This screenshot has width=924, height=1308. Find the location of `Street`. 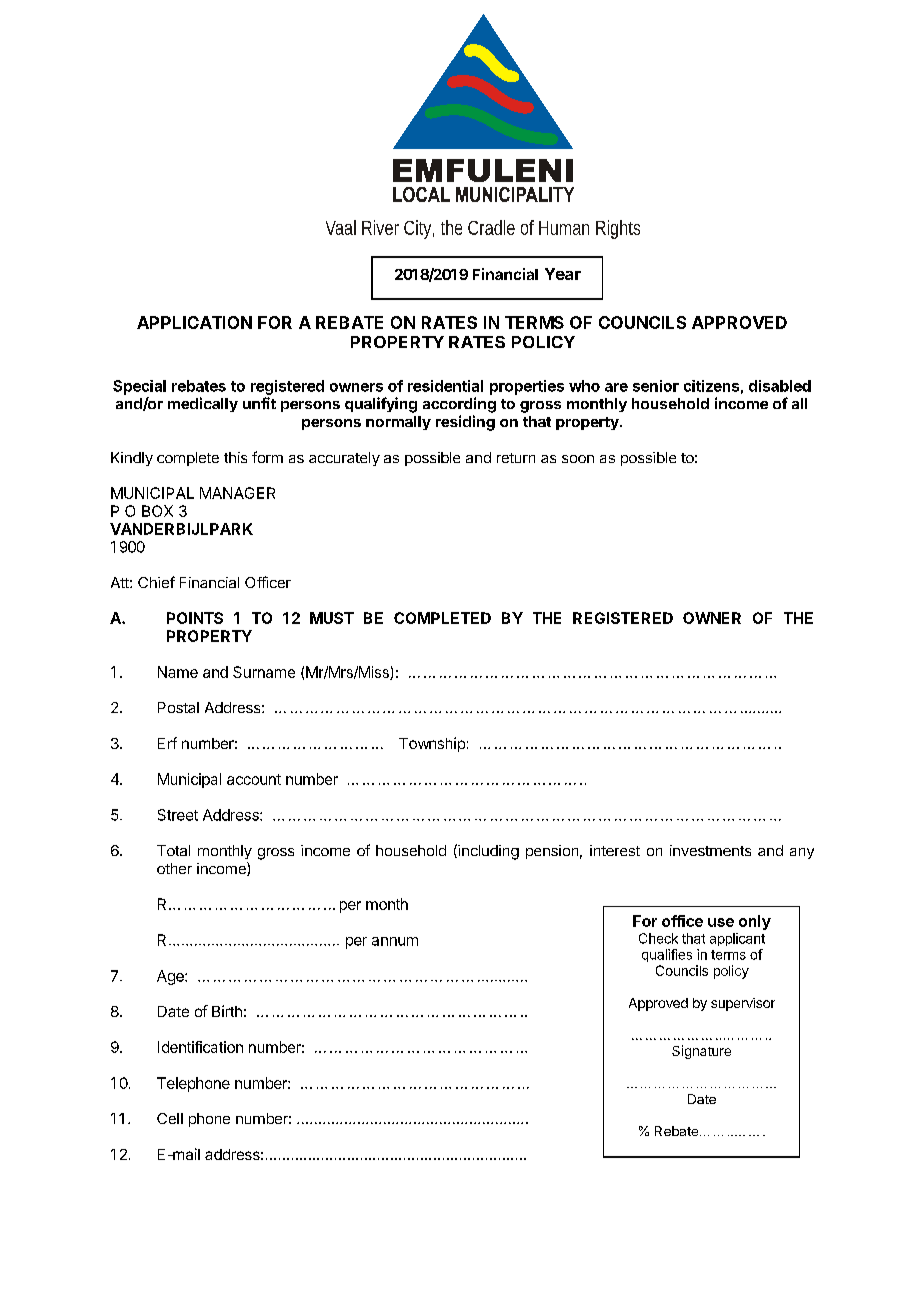

Street is located at coordinates (178, 815).
